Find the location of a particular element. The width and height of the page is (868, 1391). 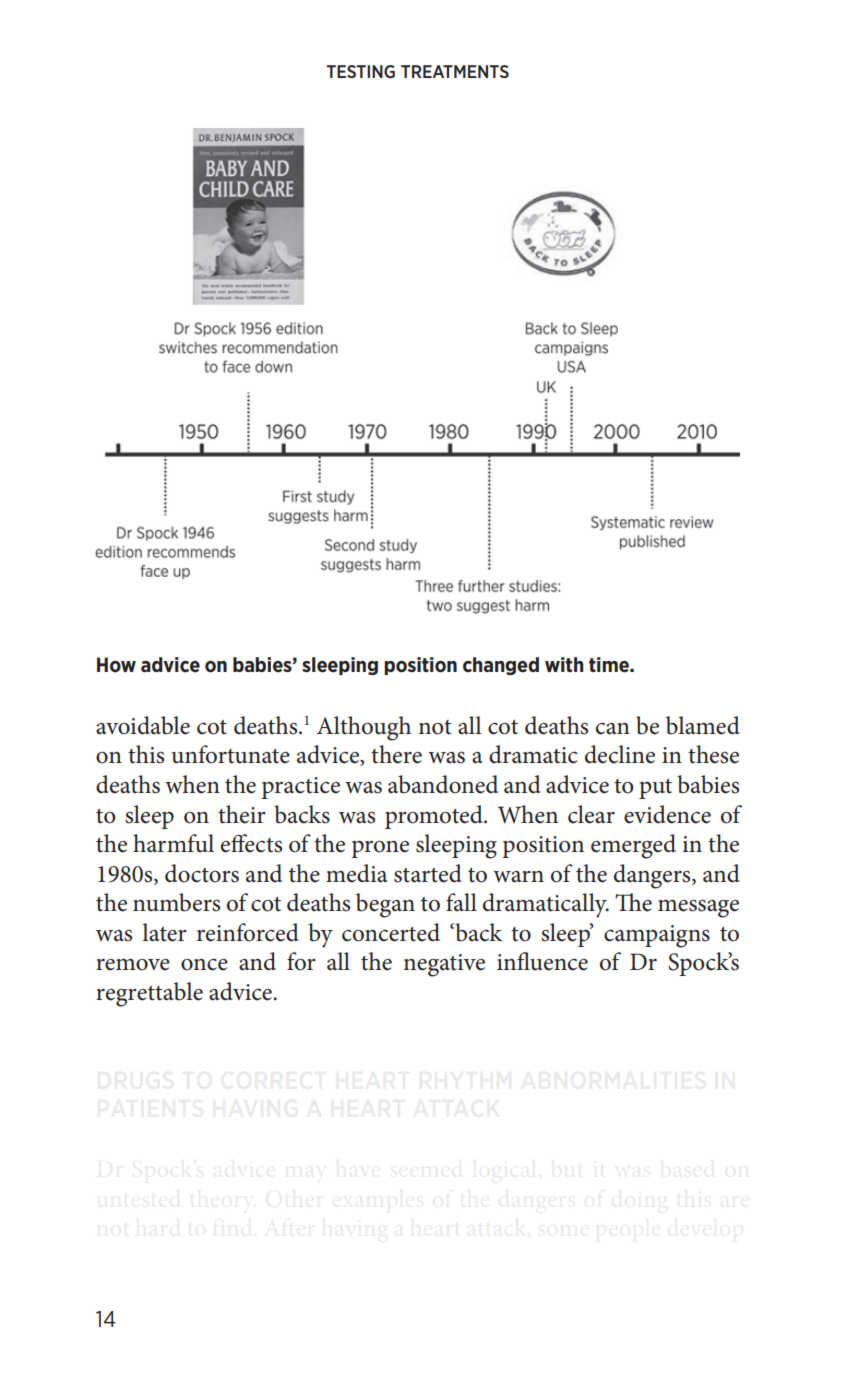

campaigns is located at coordinates (657, 936).
